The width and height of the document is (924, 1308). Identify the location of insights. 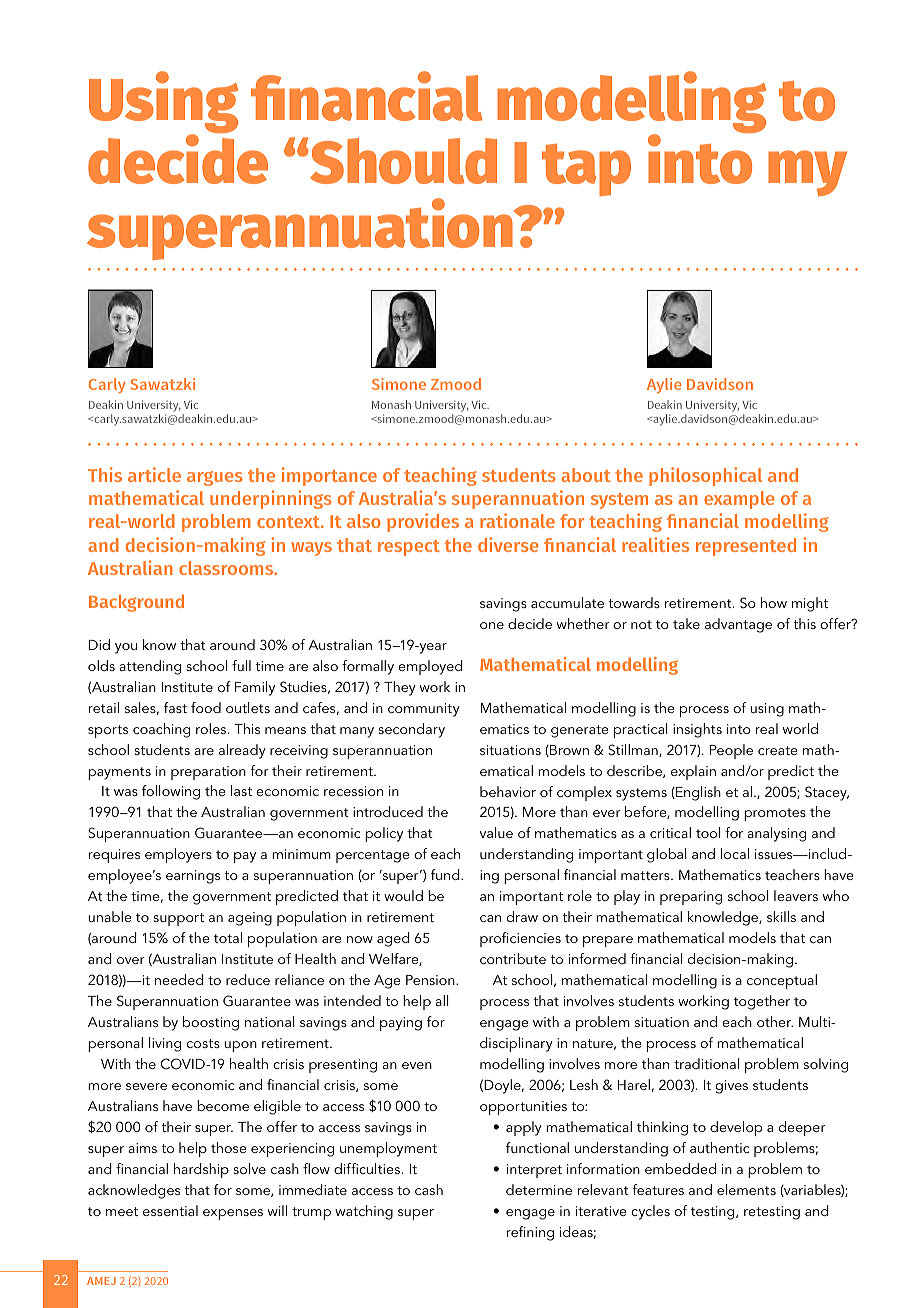
(697, 730).
